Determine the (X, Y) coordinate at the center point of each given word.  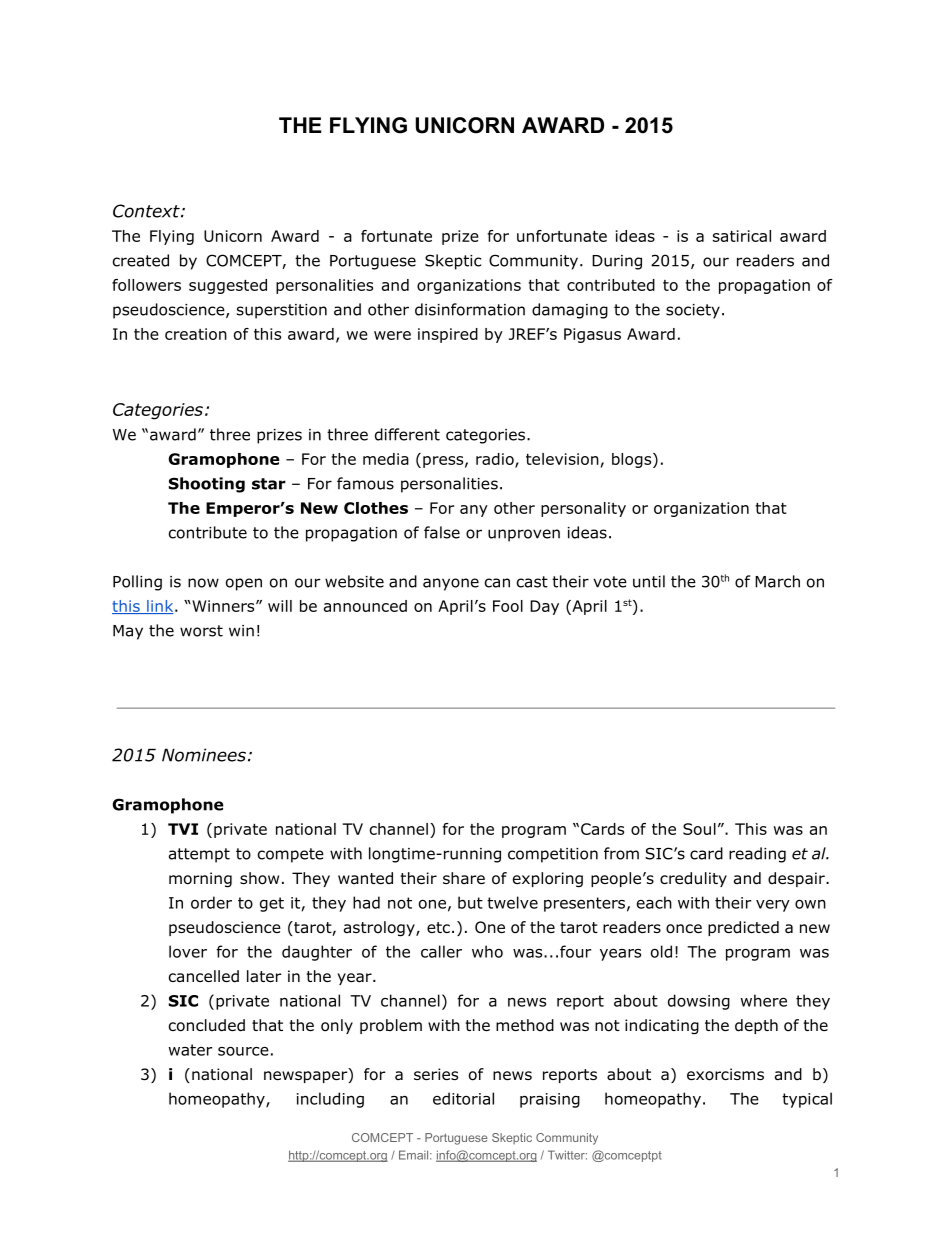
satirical (742, 236)
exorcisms (725, 1074)
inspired (448, 335)
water (190, 1050)
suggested (228, 286)
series (436, 1074)
